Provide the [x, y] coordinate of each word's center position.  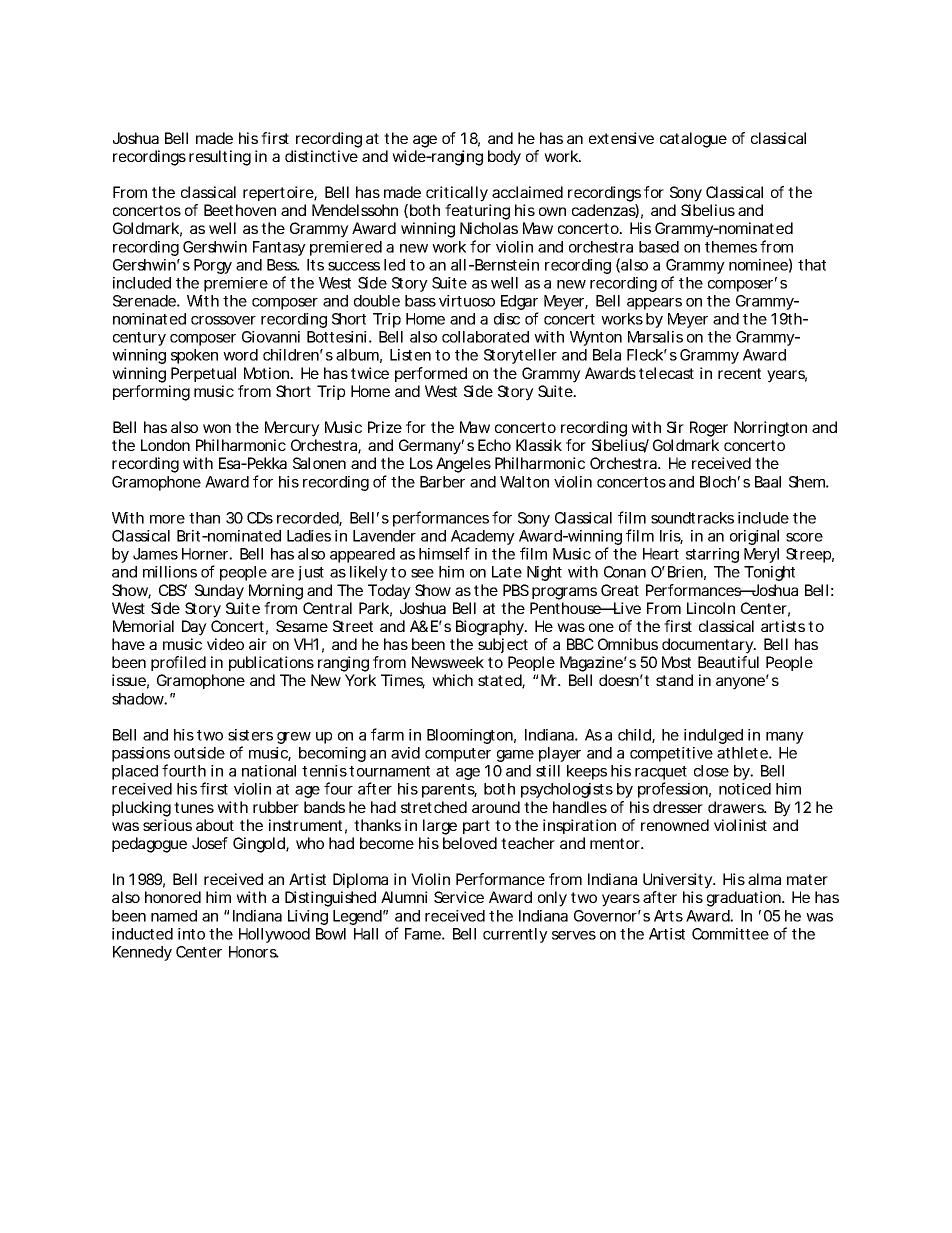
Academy [483, 539]
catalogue [693, 140]
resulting [220, 158]
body [504, 158]
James [155, 554]
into [191, 934]
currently [515, 935]
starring [712, 555]
